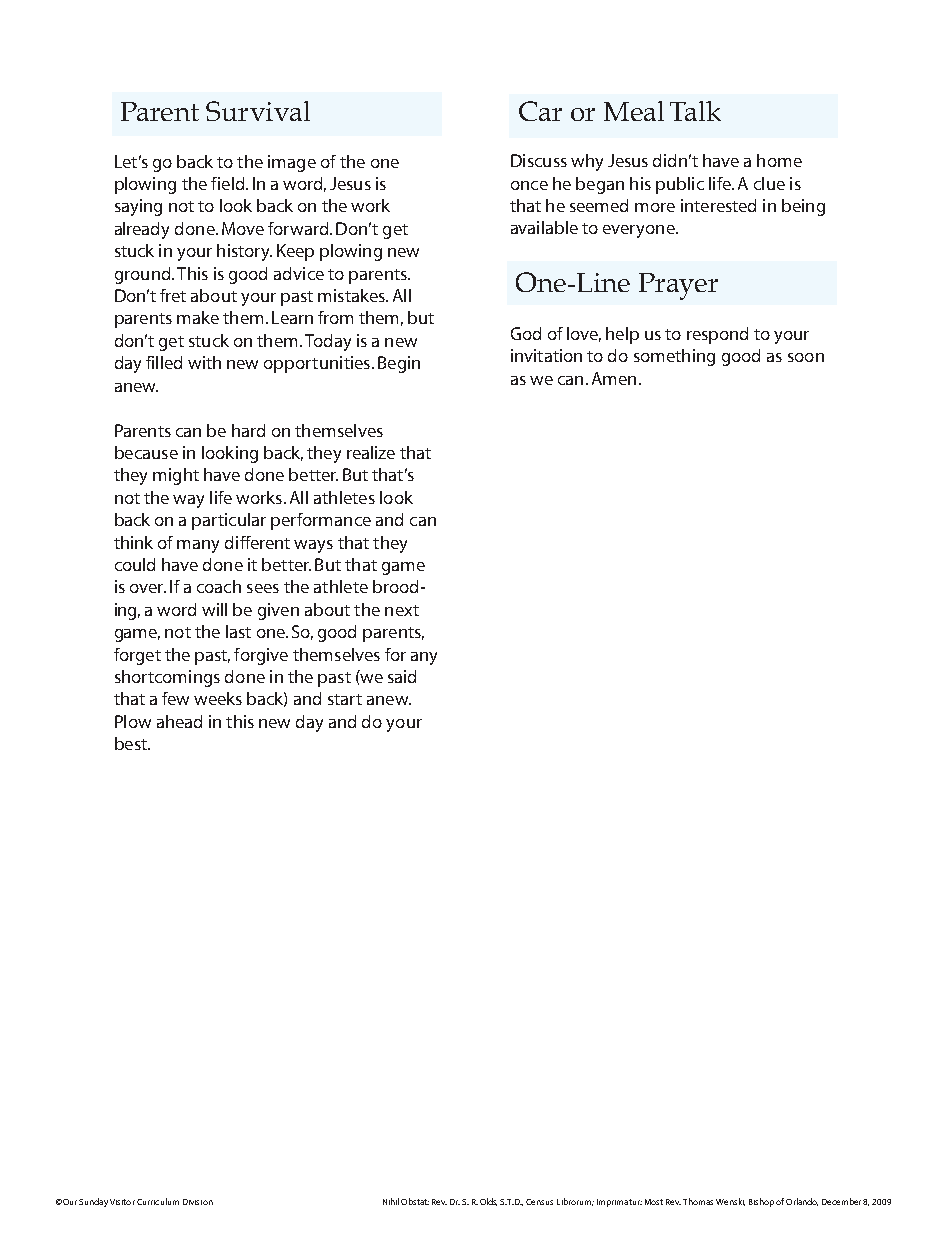 This screenshot has width=952, height=1234. What do you see at coordinates (779, 160) in the screenshot?
I see `home` at bounding box center [779, 160].
